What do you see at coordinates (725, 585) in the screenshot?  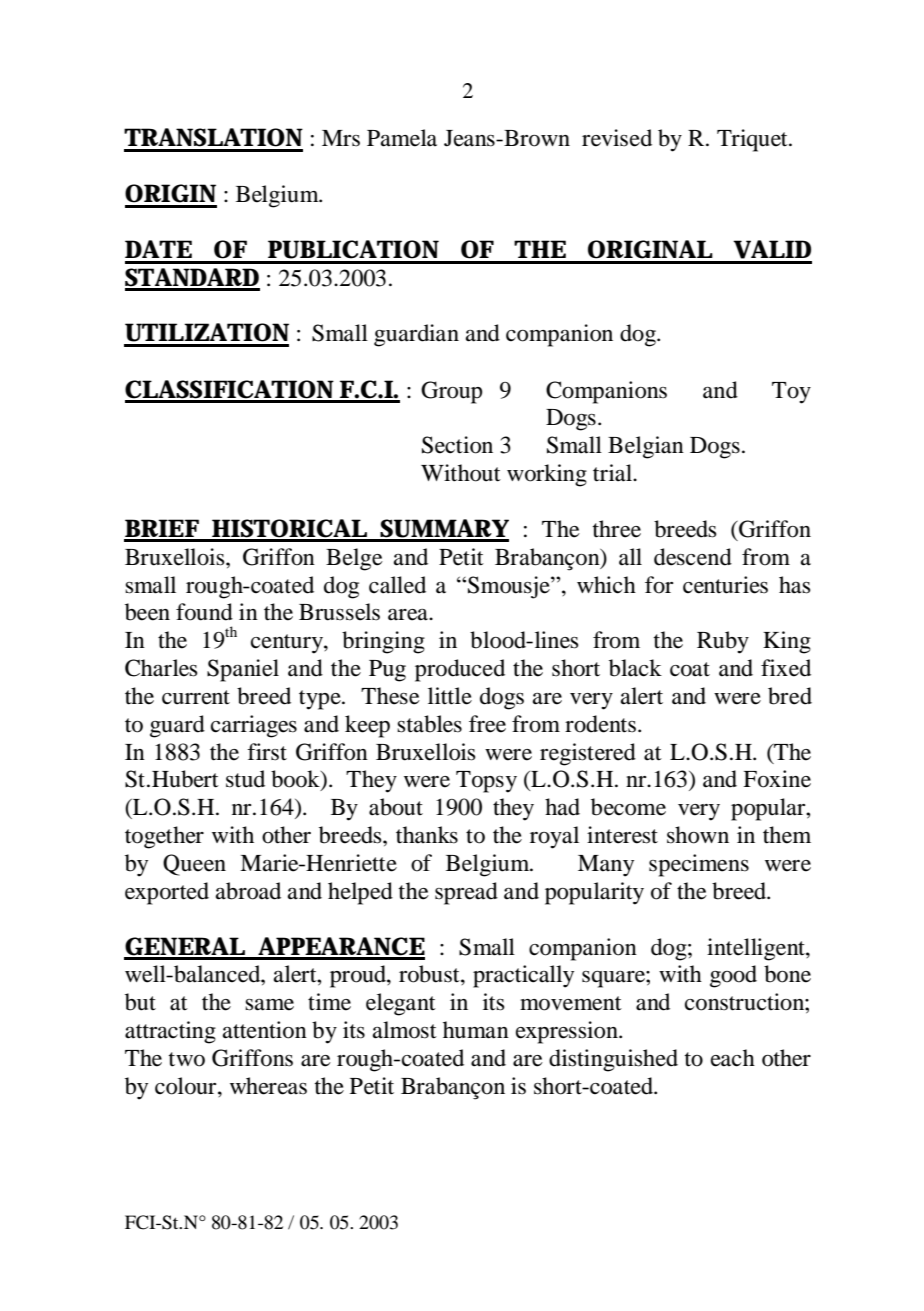 I see `centuries` at bounding box center [725, 585].
